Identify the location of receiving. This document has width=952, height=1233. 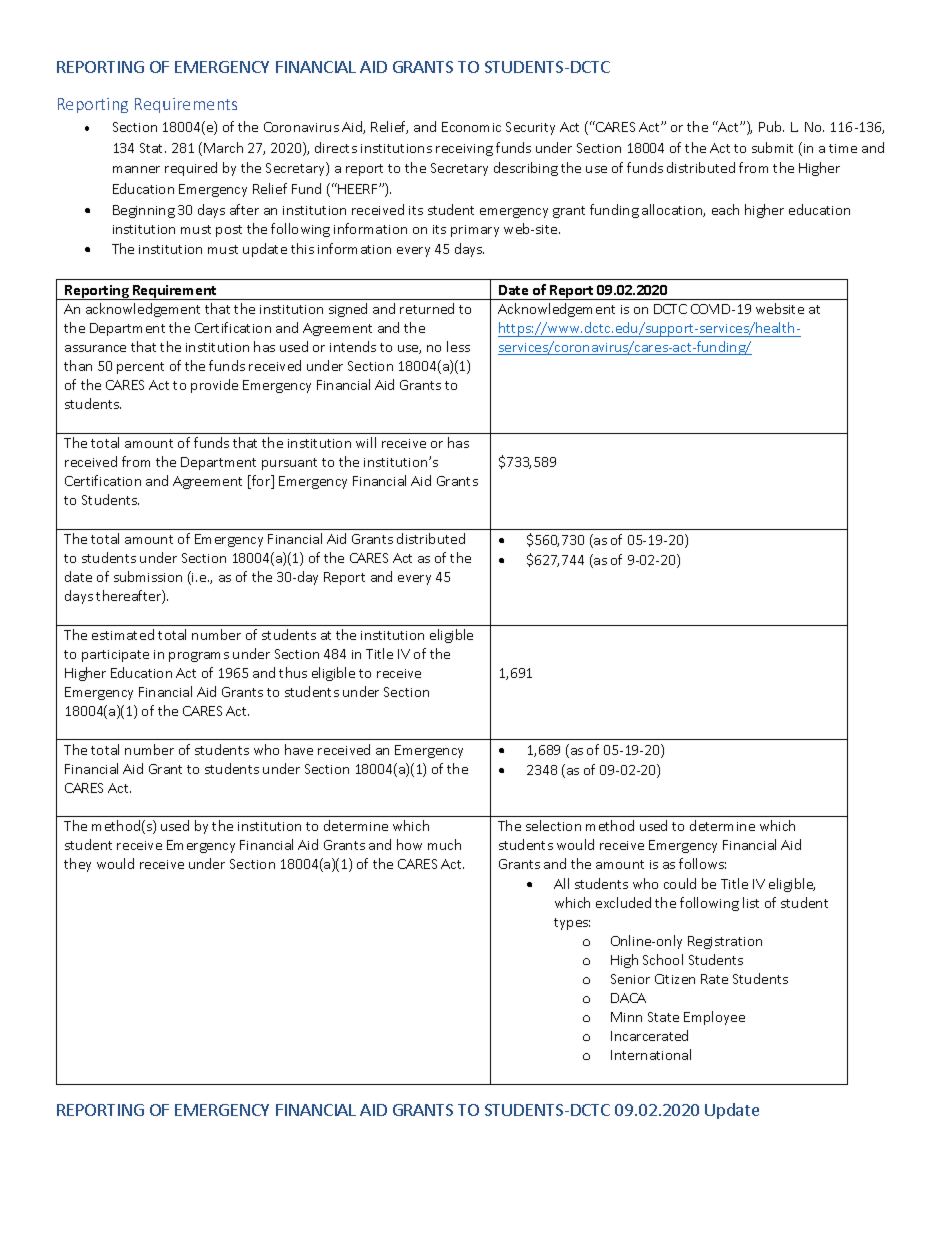
(464, 150).
